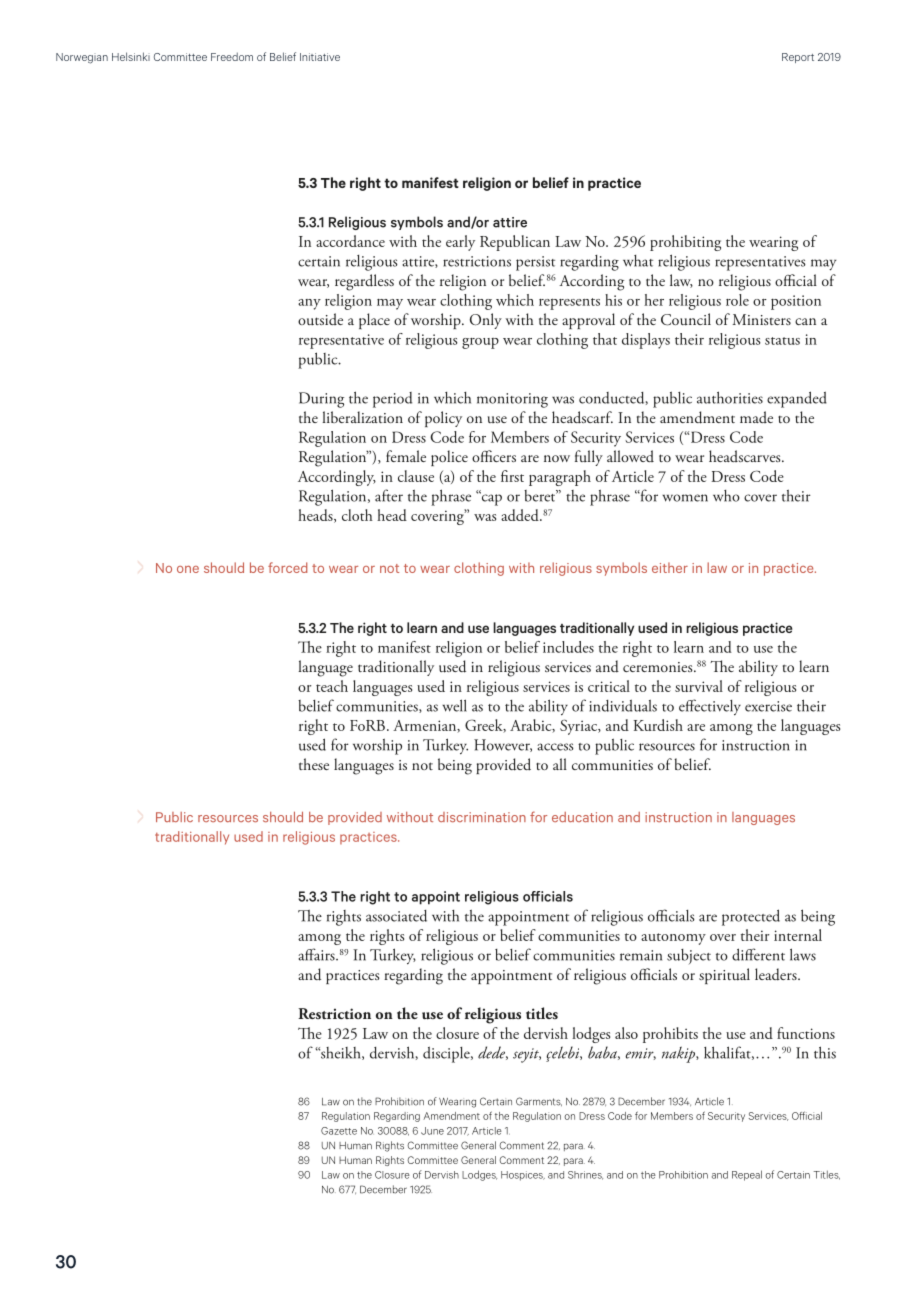 The image size is (924, 1295). What do you see at coordinates (188, 569) in the screenshot?
I see `one` at bounding box center [188, 569].
